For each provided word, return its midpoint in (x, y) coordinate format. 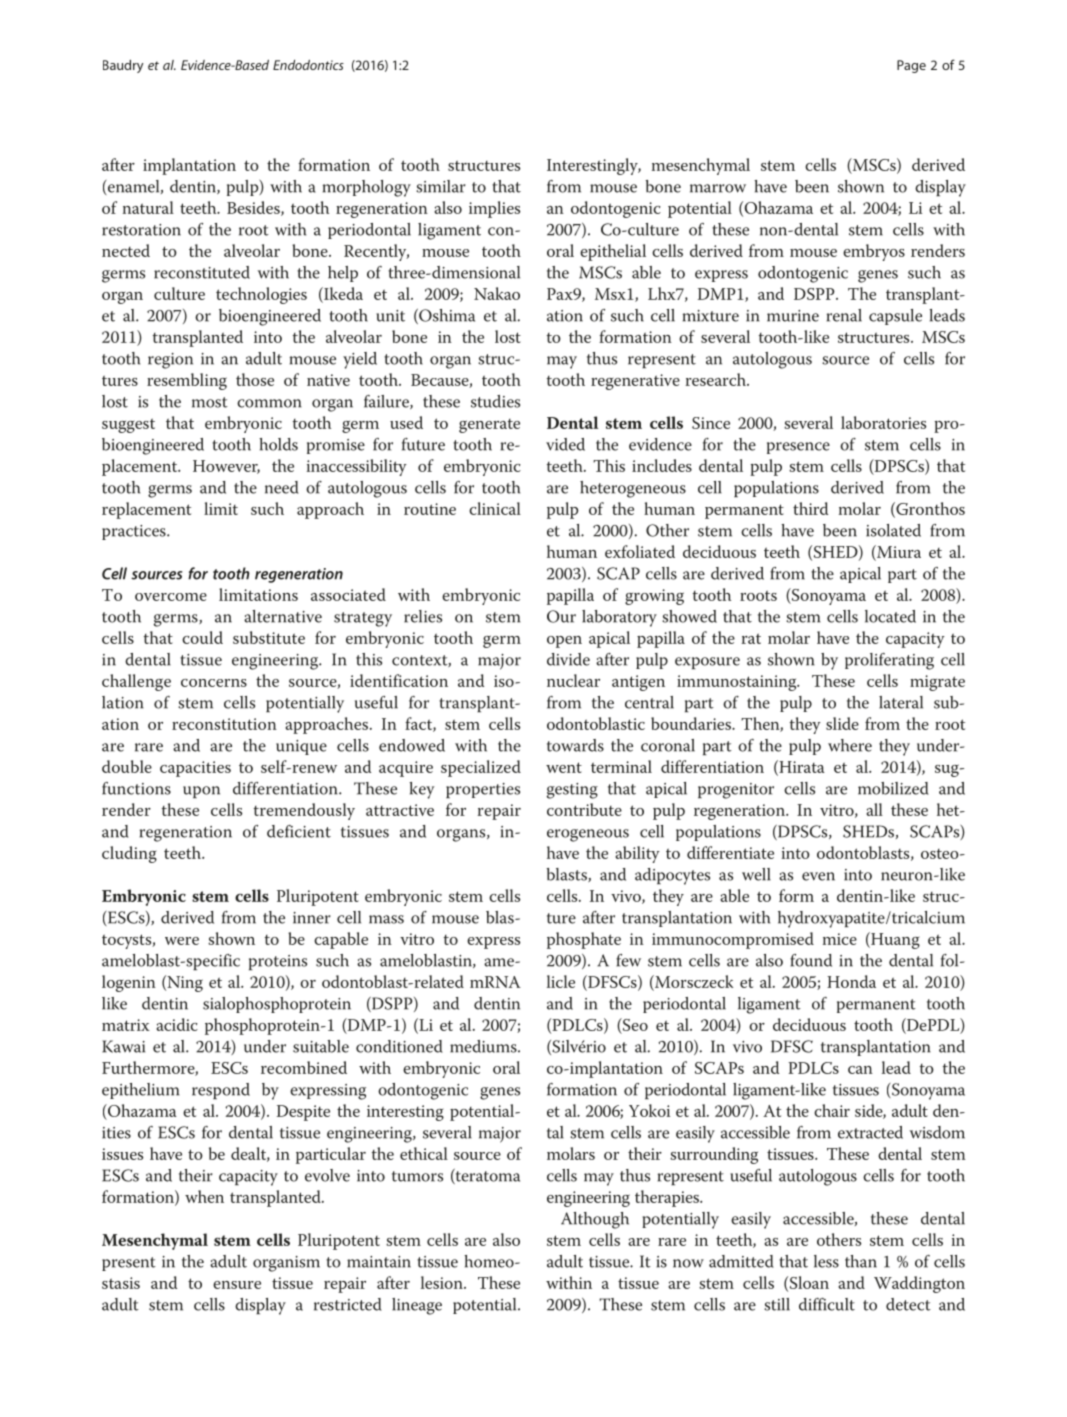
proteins (278, 962)
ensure (237, 1285)
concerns (214, 683)
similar (441, 186)
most (210, 402)
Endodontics (308, 65)
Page (911, 66)
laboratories (883, 422)
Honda (851, 981)
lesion (443, 1282)
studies (495, 401)
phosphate (584, 940)
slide (842, 723)
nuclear (573, 680)
